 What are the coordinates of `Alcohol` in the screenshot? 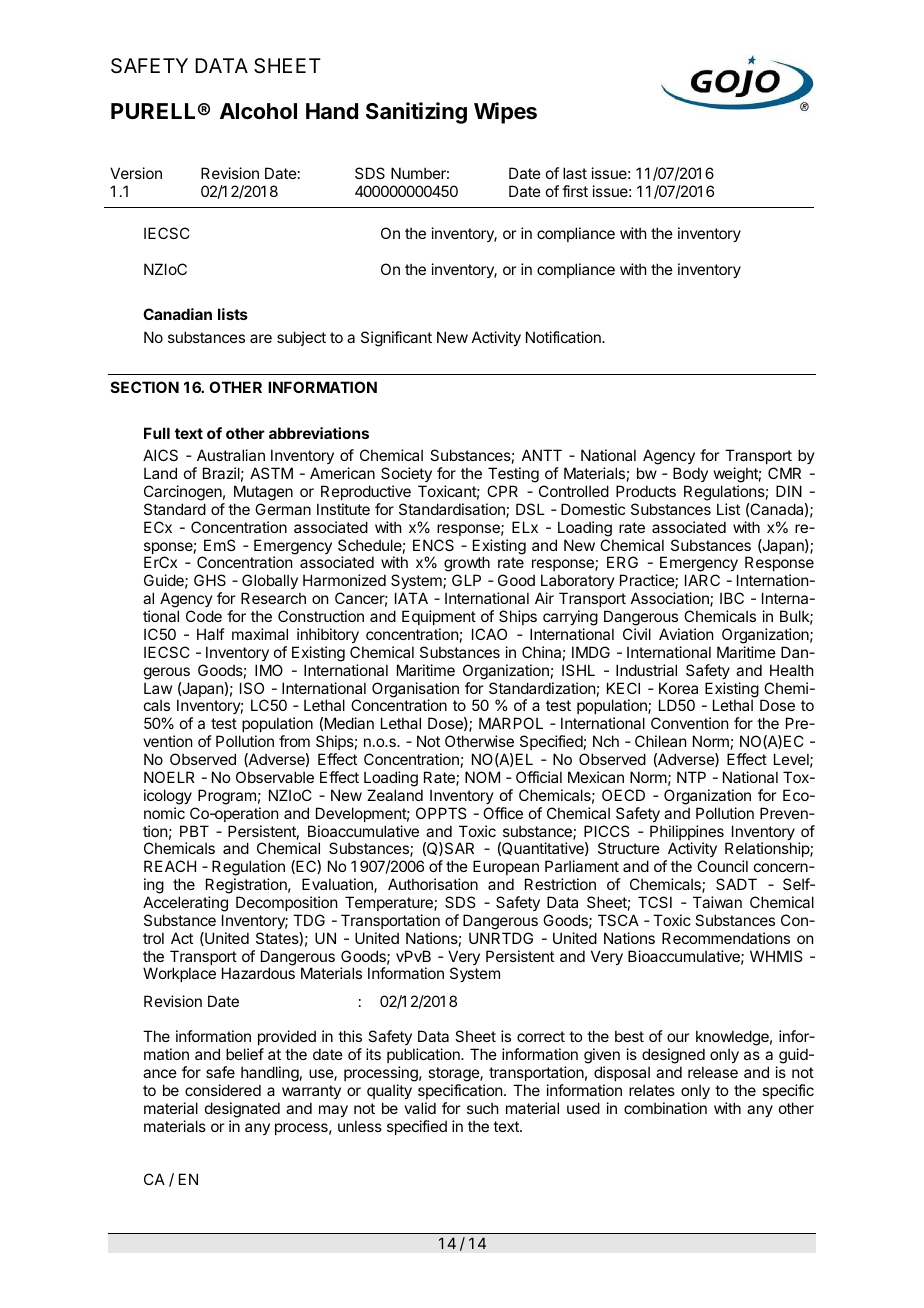 It's located at (258, 111).
